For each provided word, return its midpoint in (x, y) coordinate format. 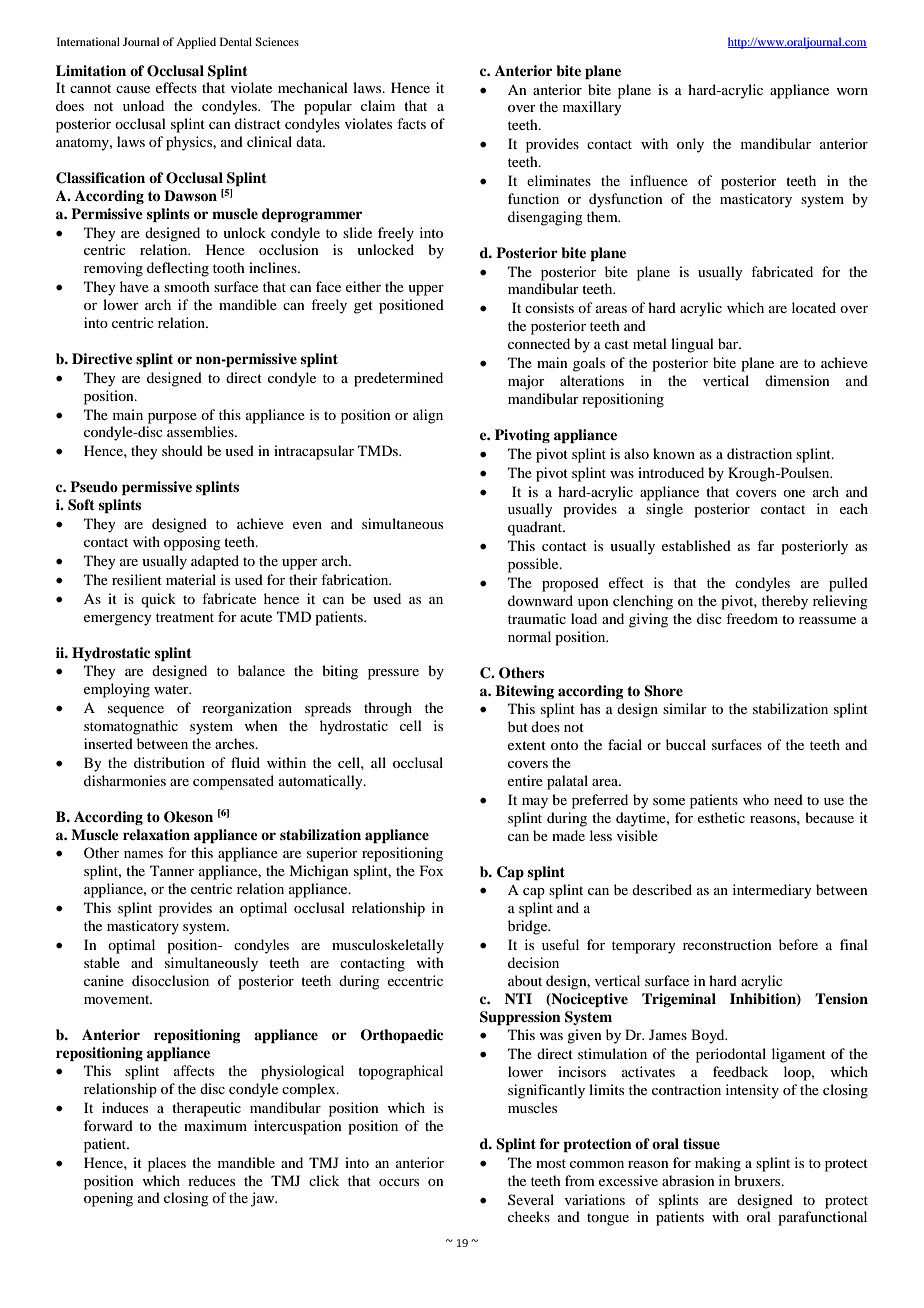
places (167, 1164)
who (756, 799)
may (535, 803)
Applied (196, 43)
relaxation (156, 834)
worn (852, 91)
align (428, 416)
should (182, 450)
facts (411, 123)
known (674, 453)
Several (531, 1199)
